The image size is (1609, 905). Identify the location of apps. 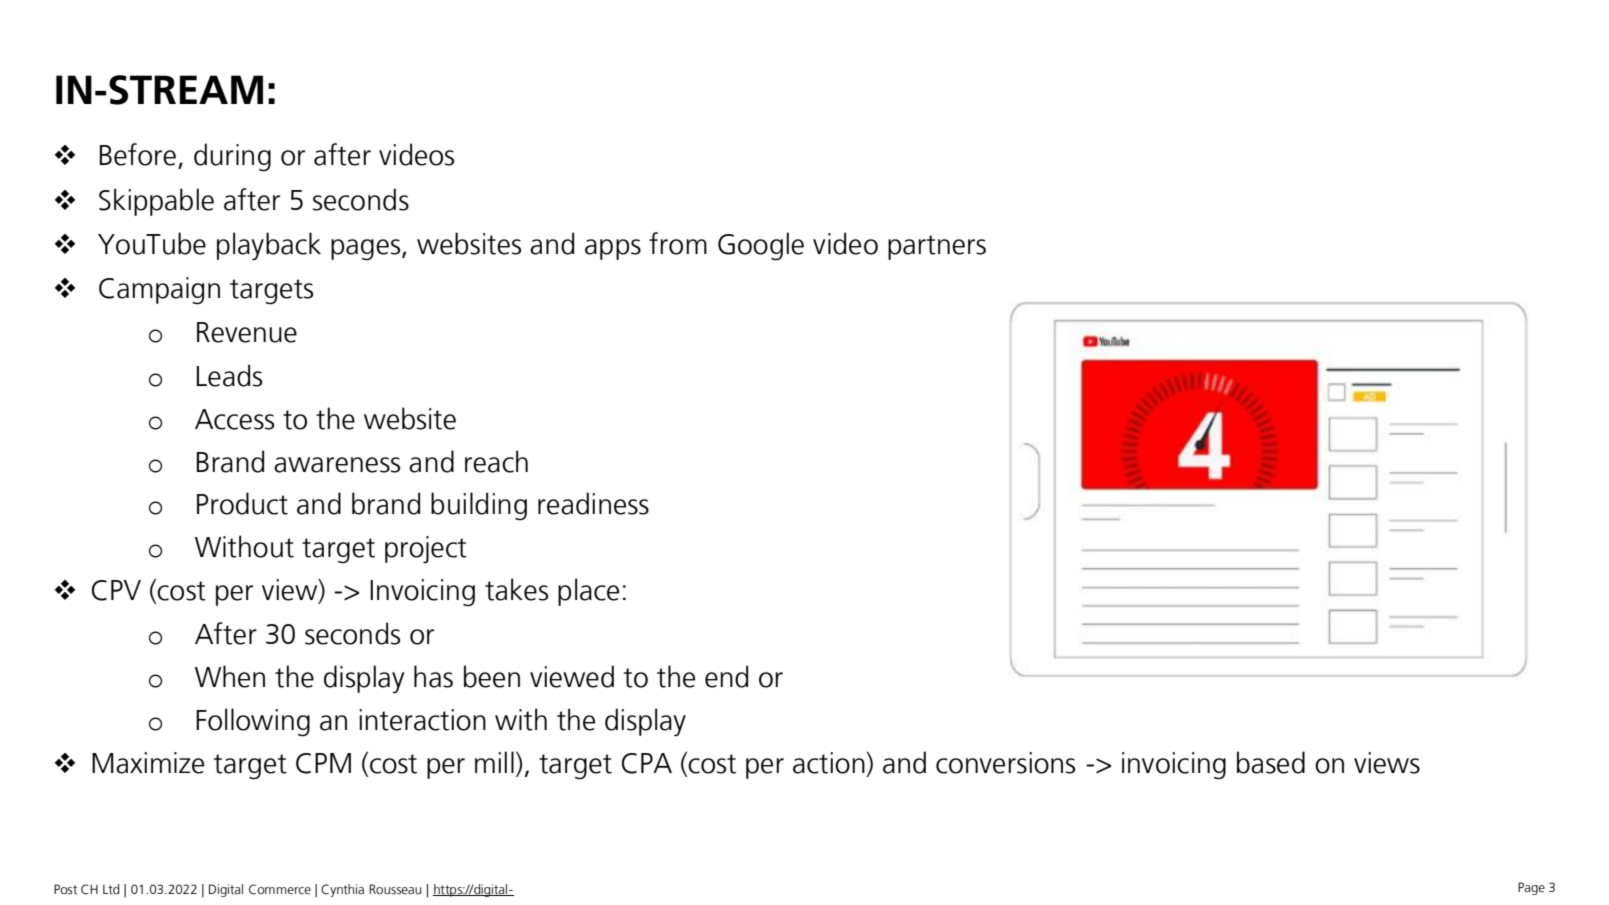
(613, 249).
